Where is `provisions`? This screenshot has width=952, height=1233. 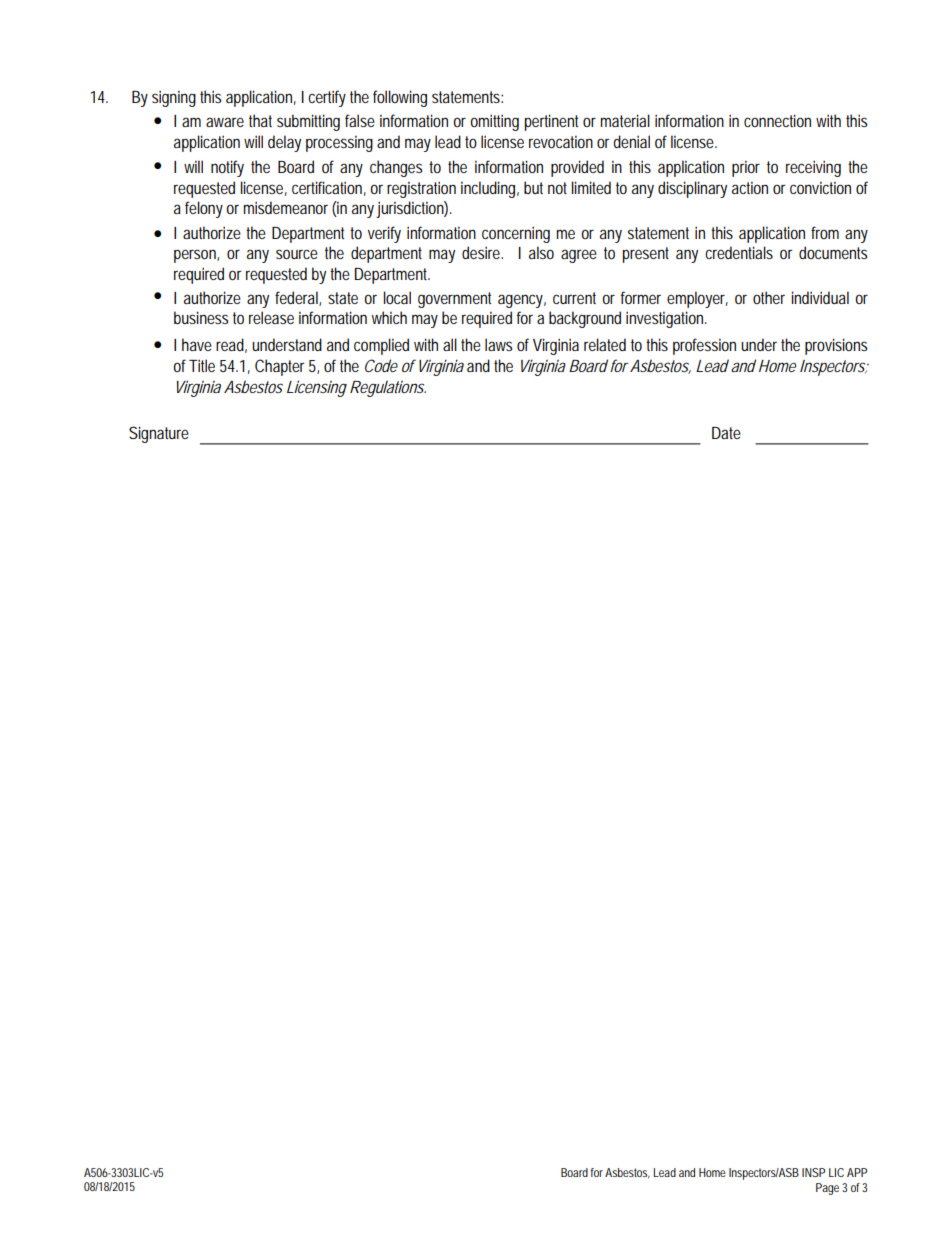 provisions is located at coordinates (836, 346).
